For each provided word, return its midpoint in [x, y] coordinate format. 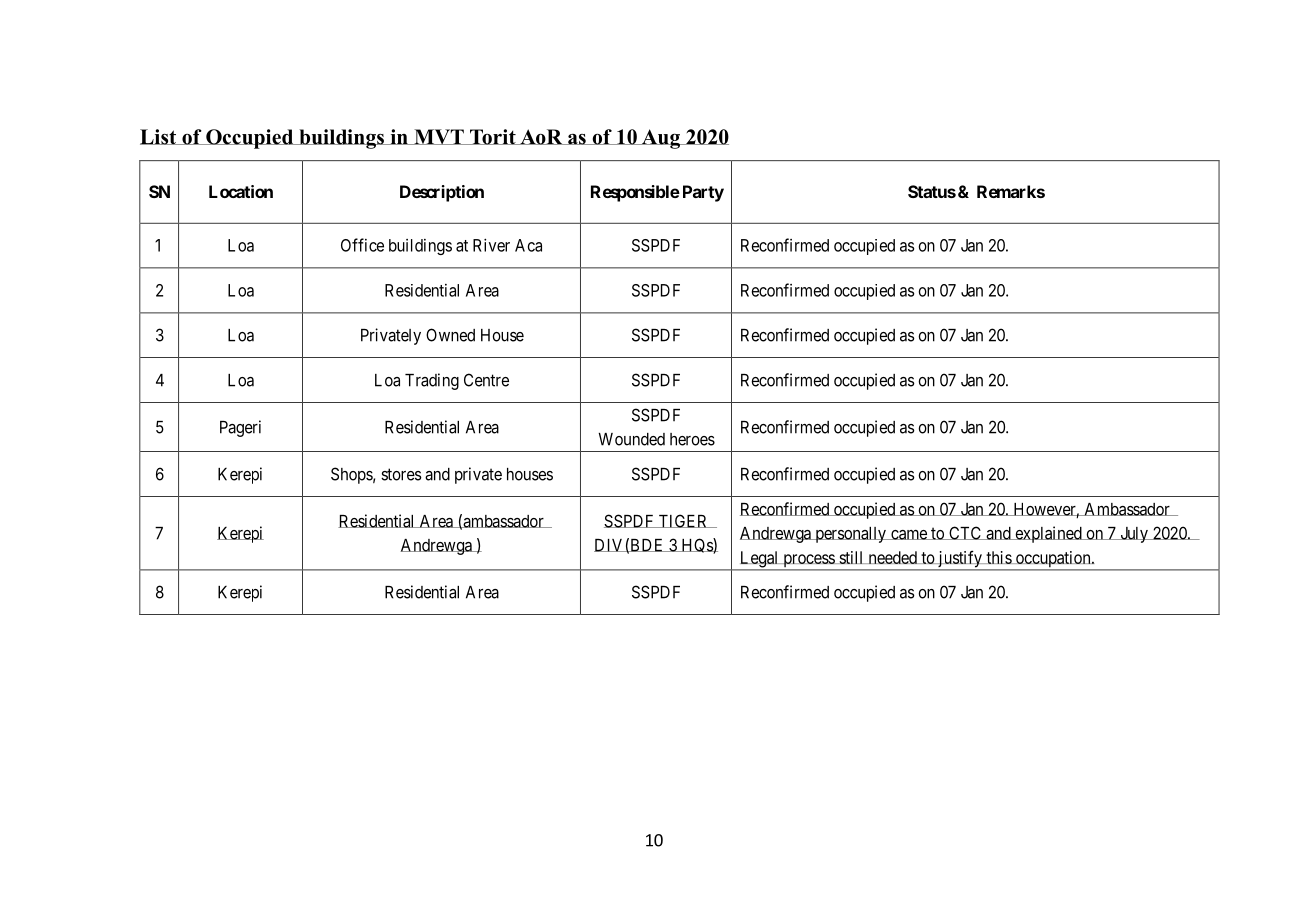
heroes [692, 439]
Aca [528, 245]
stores [401, 474]
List [159, 137]
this [998, 557]
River [491, 245]
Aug [660, 139]
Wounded [631, 439]
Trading [432, 381]
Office [362, 245]
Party [703, 193]
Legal [759, 560]
